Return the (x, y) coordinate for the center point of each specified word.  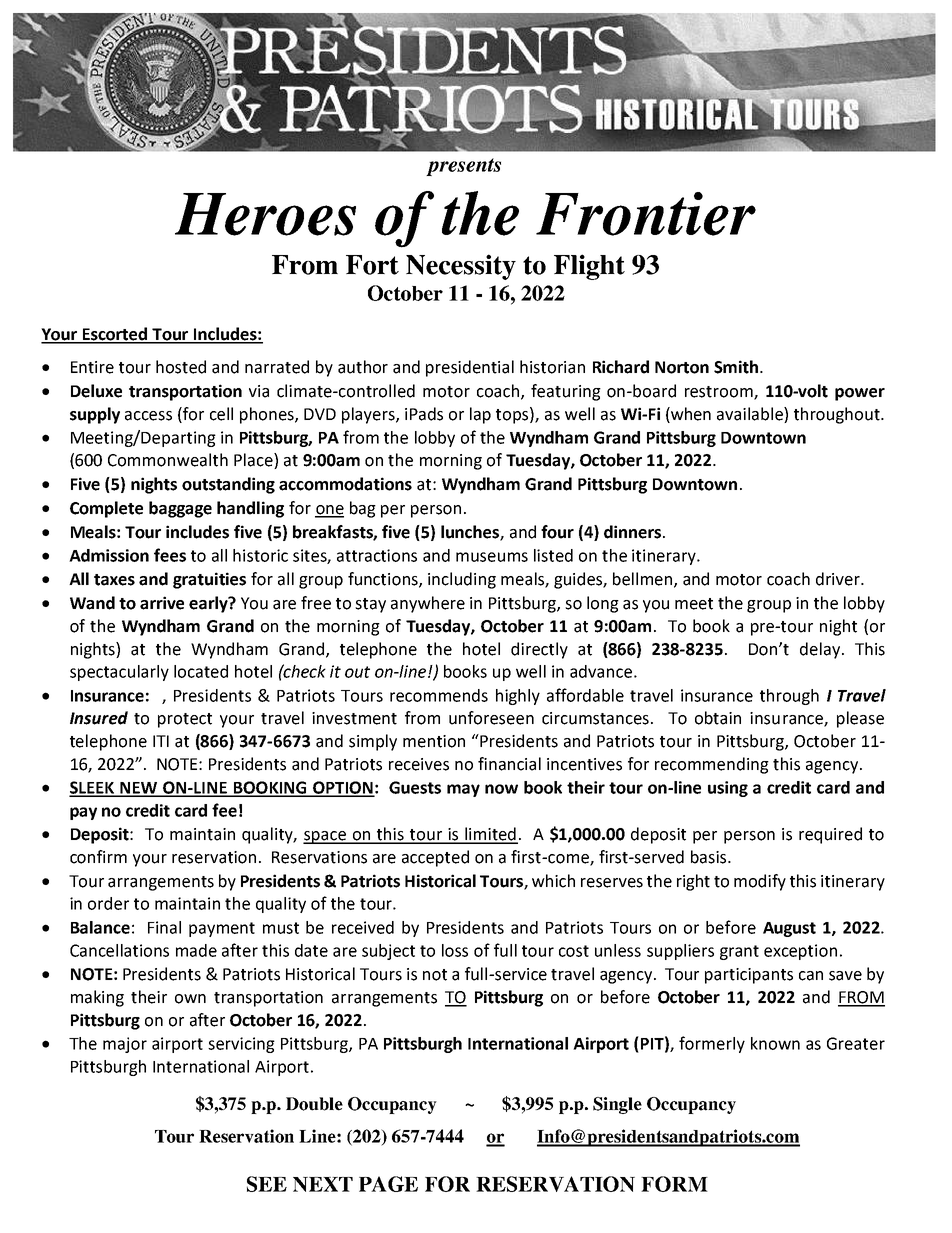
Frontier (646, 214)
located (201, 671)
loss (455, 950)
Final (164, 927)
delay (821, 650)
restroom (720, 392)
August (789, 929)
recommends (439, 695)
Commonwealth (168, 460)
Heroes (265, 214)
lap (480, 415)
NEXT (323, 1184)
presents (463, 167)
